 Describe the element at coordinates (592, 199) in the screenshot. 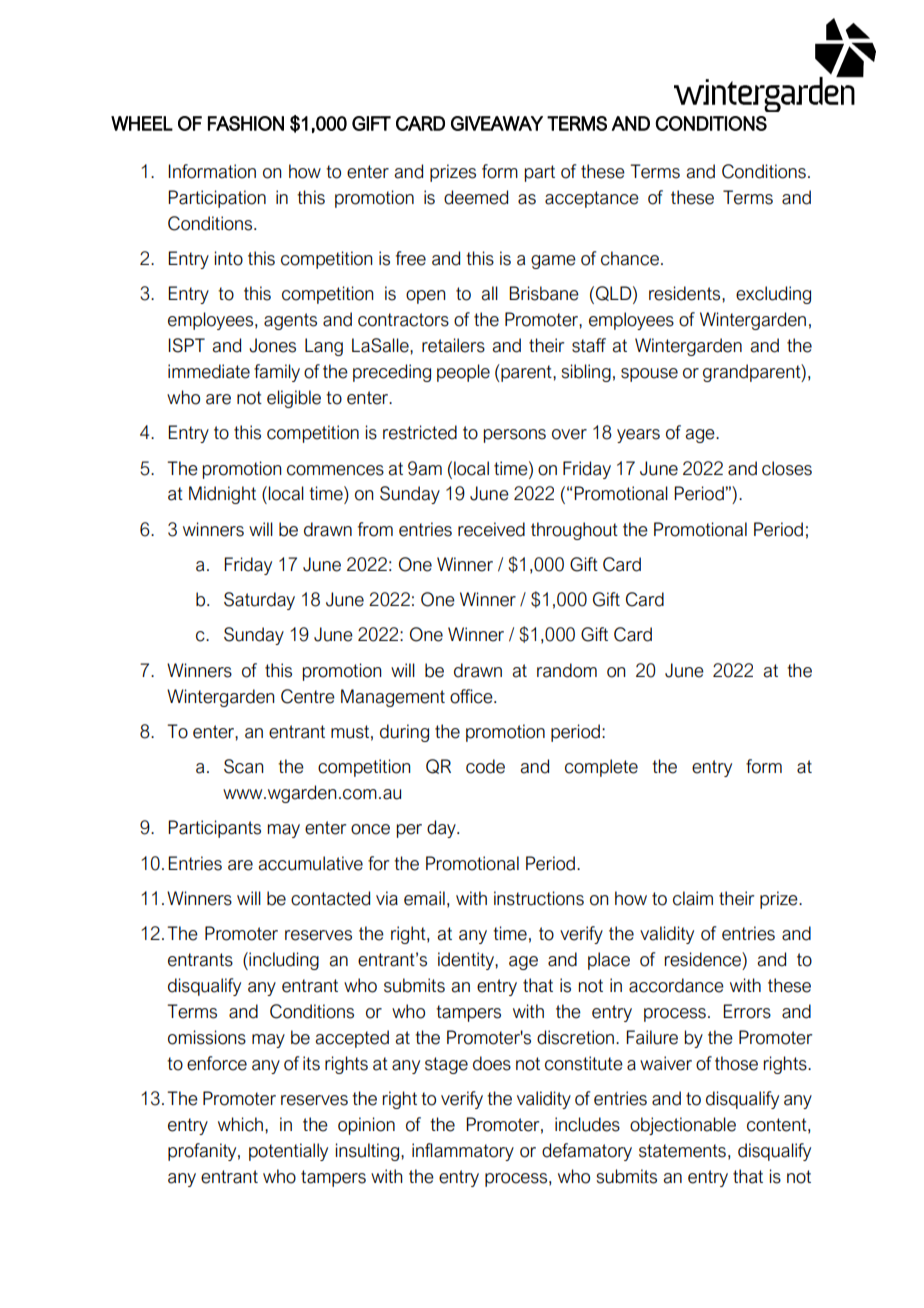

I see `acceptance` at that location.
